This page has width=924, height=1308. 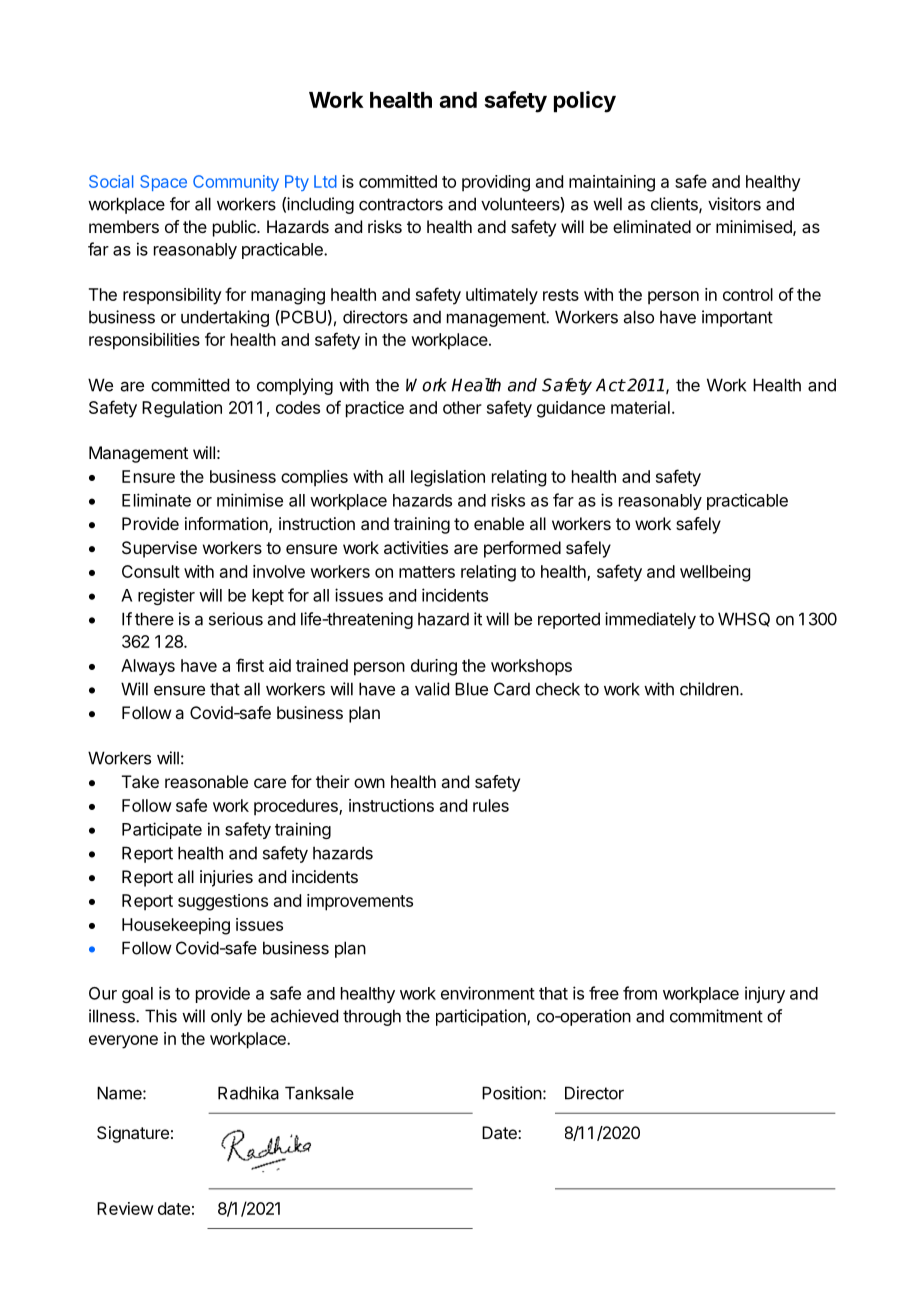 I want to click on Position, so click(x=512, y=1093).
